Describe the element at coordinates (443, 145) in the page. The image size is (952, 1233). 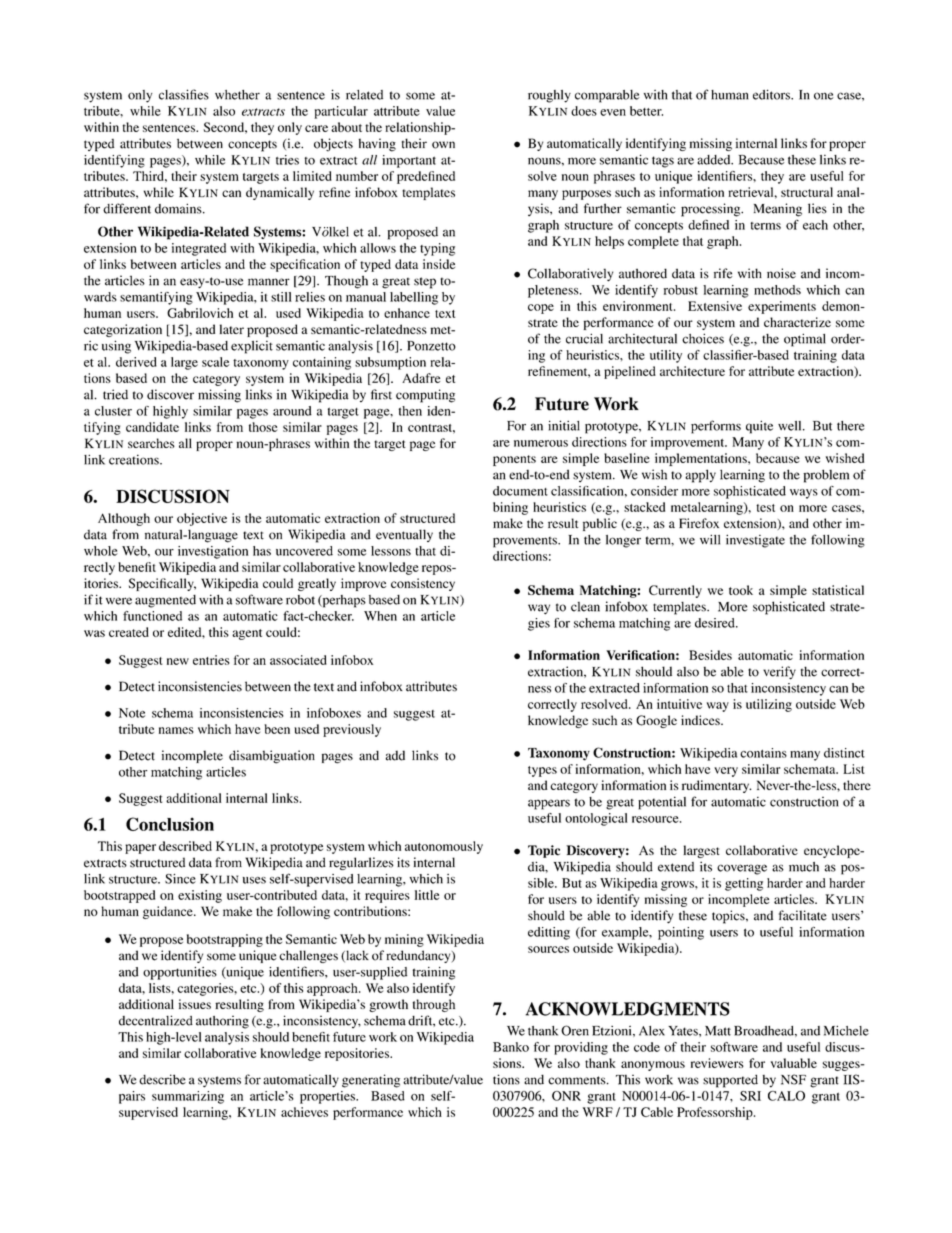
I see `own` at that location.
